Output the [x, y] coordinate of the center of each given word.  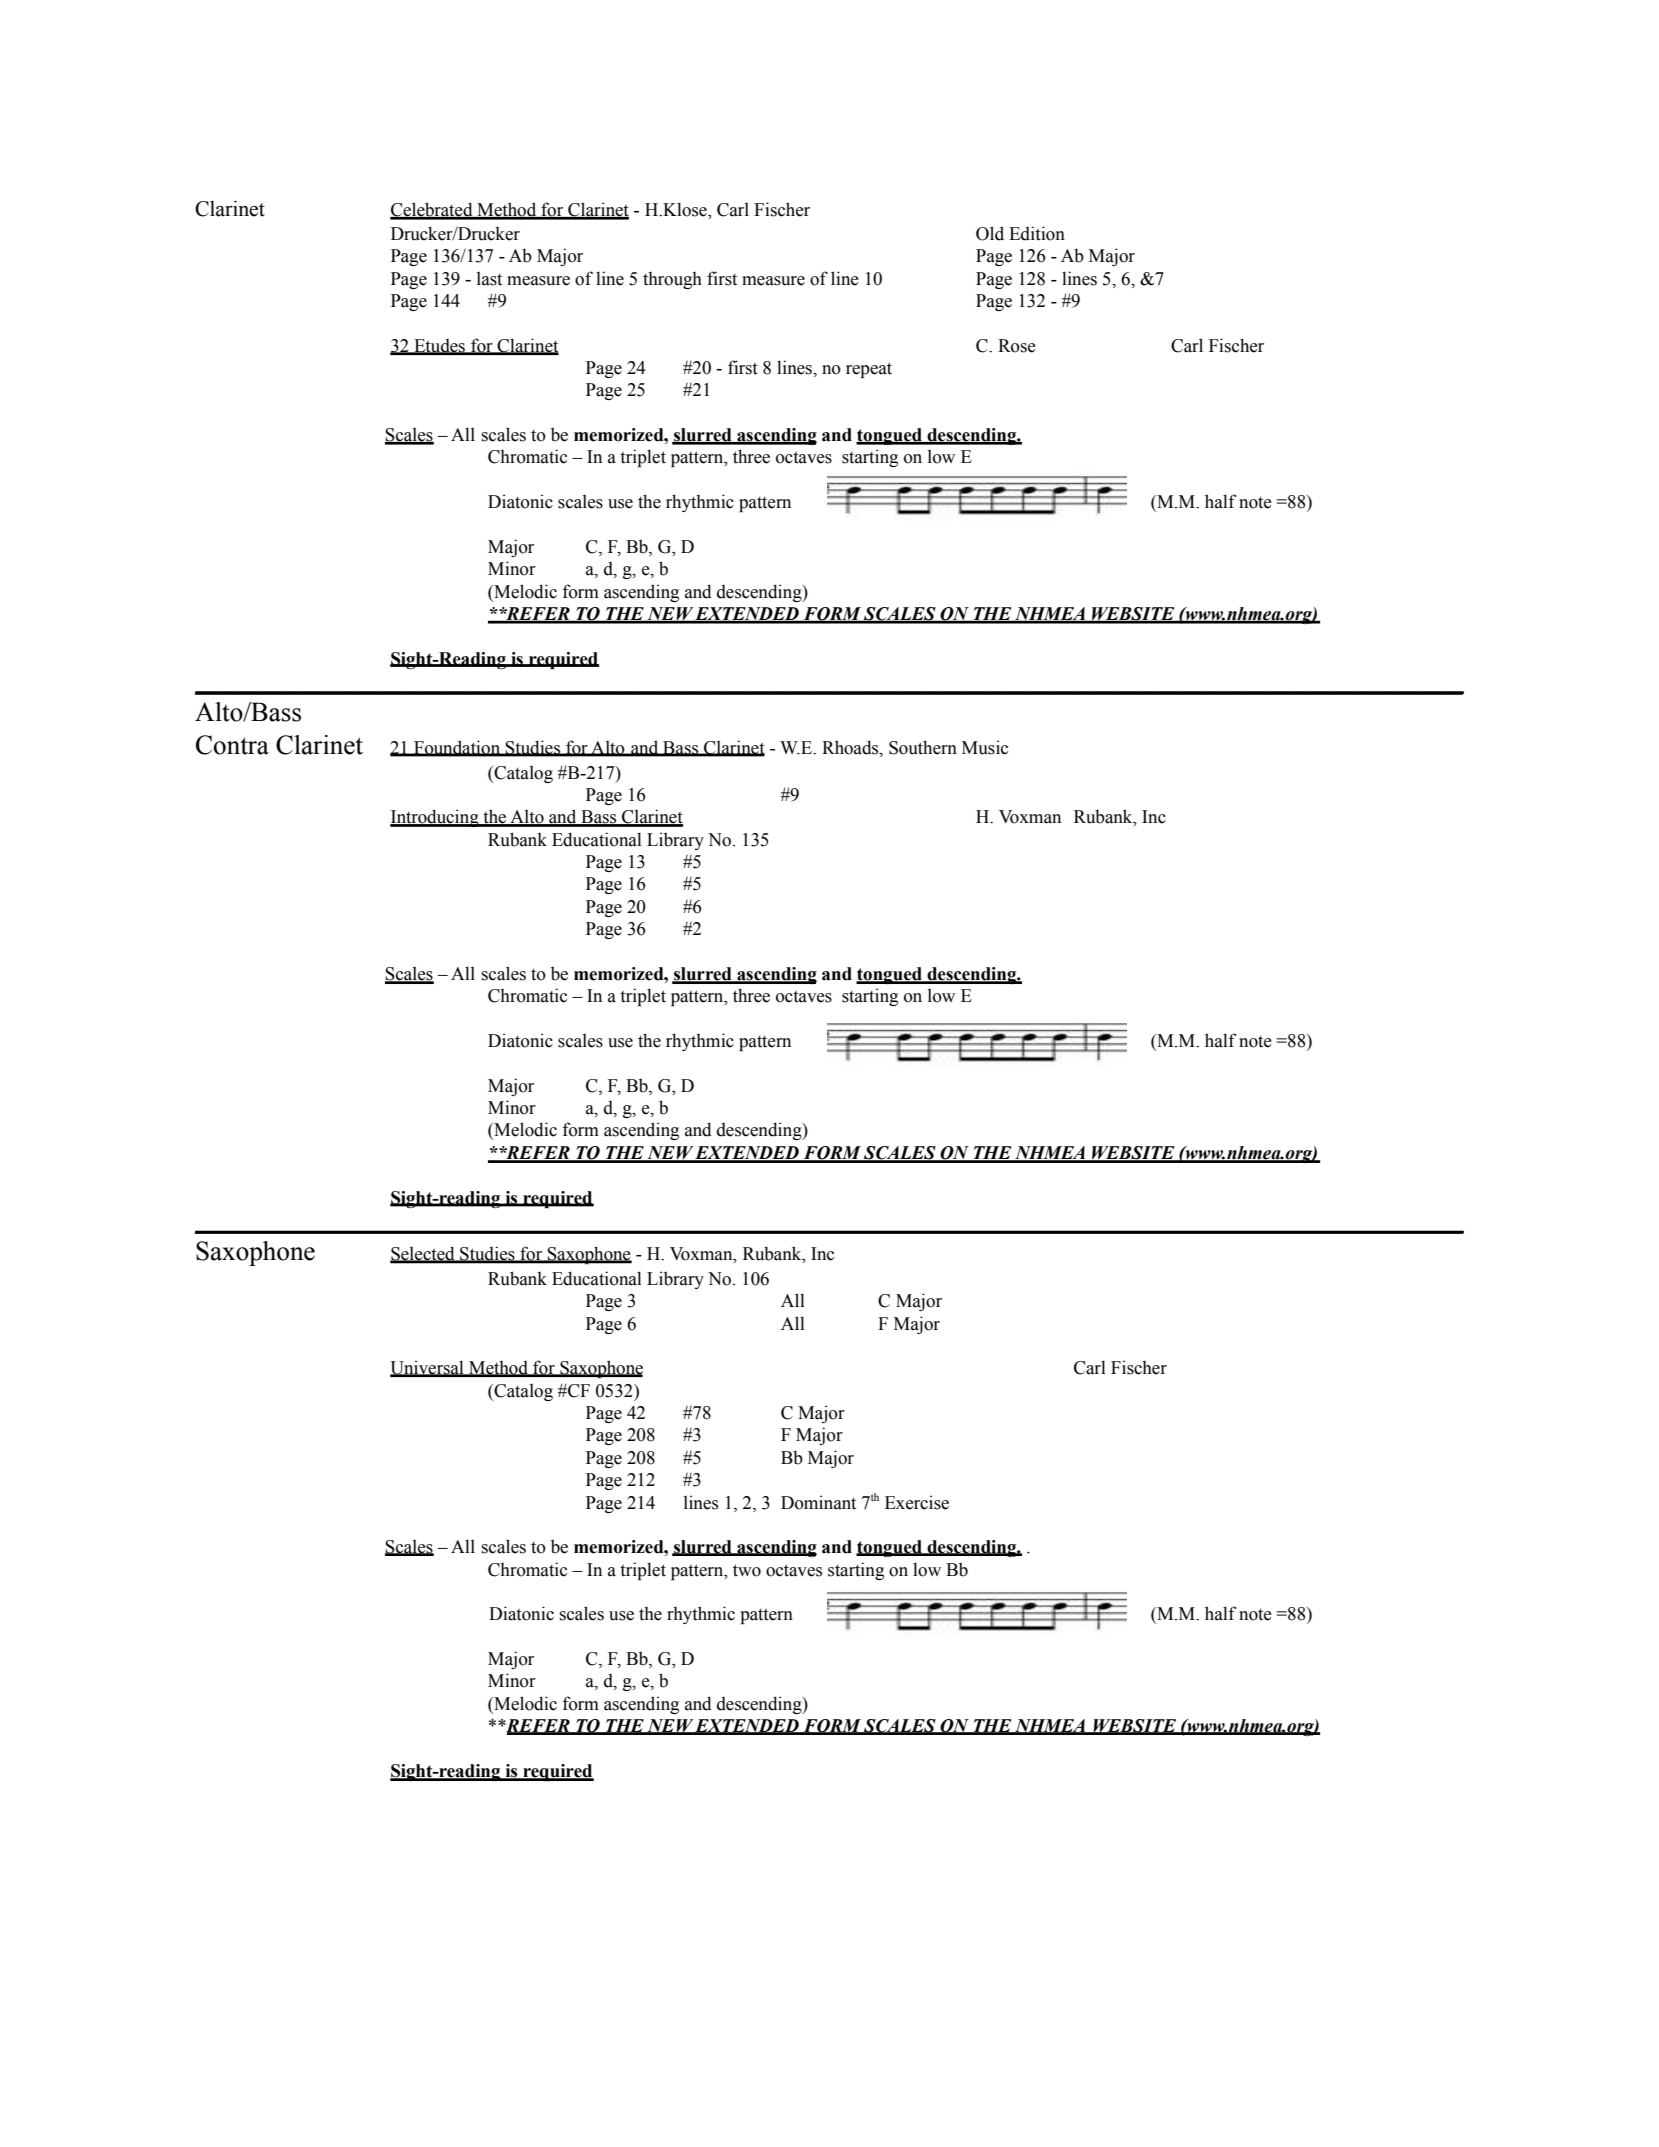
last [489, 279]
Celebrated [432, 210]
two [747, 1570]
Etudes [439, 346]
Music [985, 747]
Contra [232, 745]
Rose [1017, 346]
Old [990, 233]
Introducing [435, 818]
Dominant [818, 1502]
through [672, 280]
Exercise [917, 1502]
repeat [869, 370]
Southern [923, 747]
